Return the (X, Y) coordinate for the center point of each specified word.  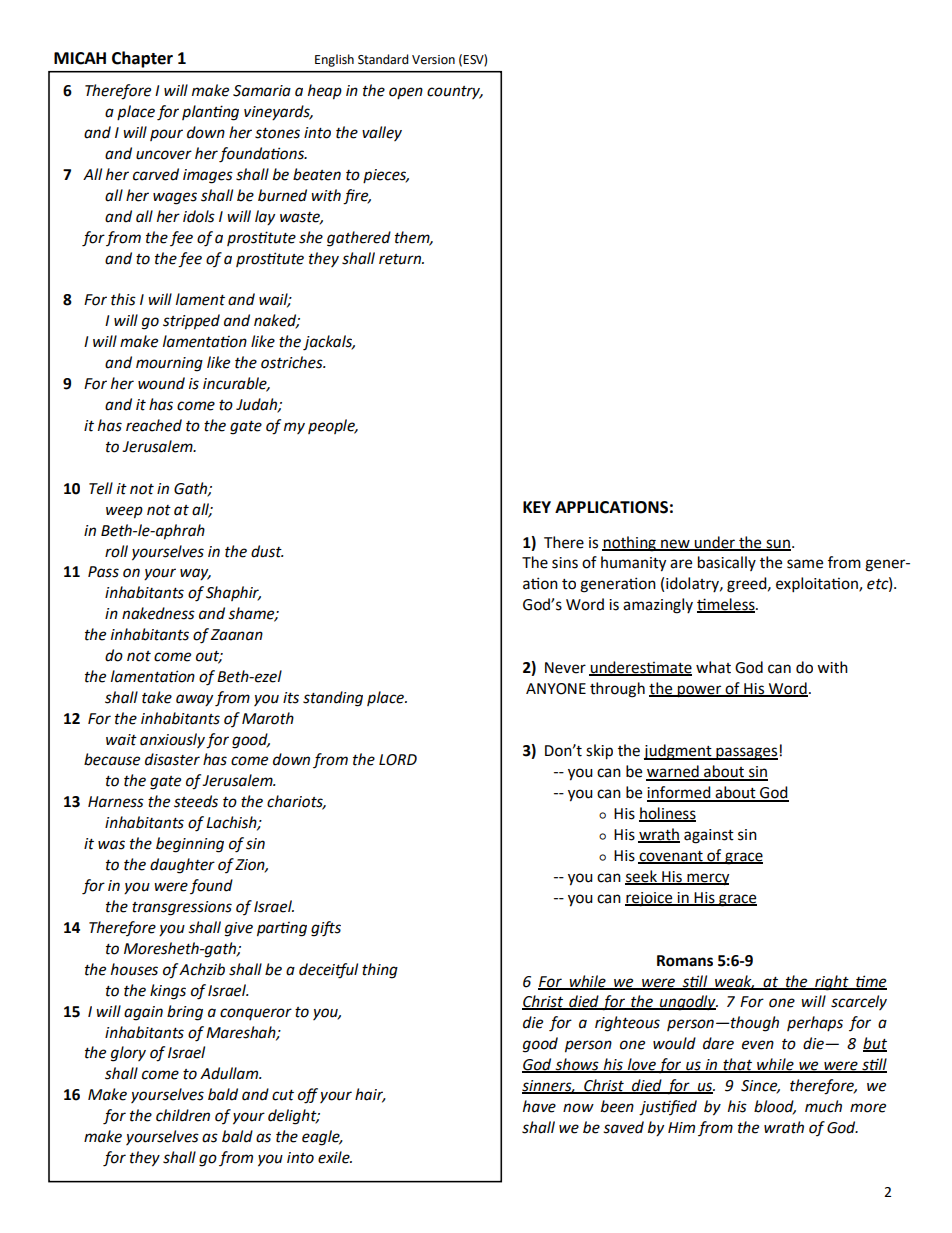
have (539, 1106)
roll (116, 551)
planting (210, 113)
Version (433, 60)
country (455, 92)
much (823, 1106)
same (805, 564)
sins (565, 563)
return (401, 259)
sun (778, 544)
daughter (182, 866)
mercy (707, 879)
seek (642, 877)
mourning (169, 364)
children (183, 1115)
